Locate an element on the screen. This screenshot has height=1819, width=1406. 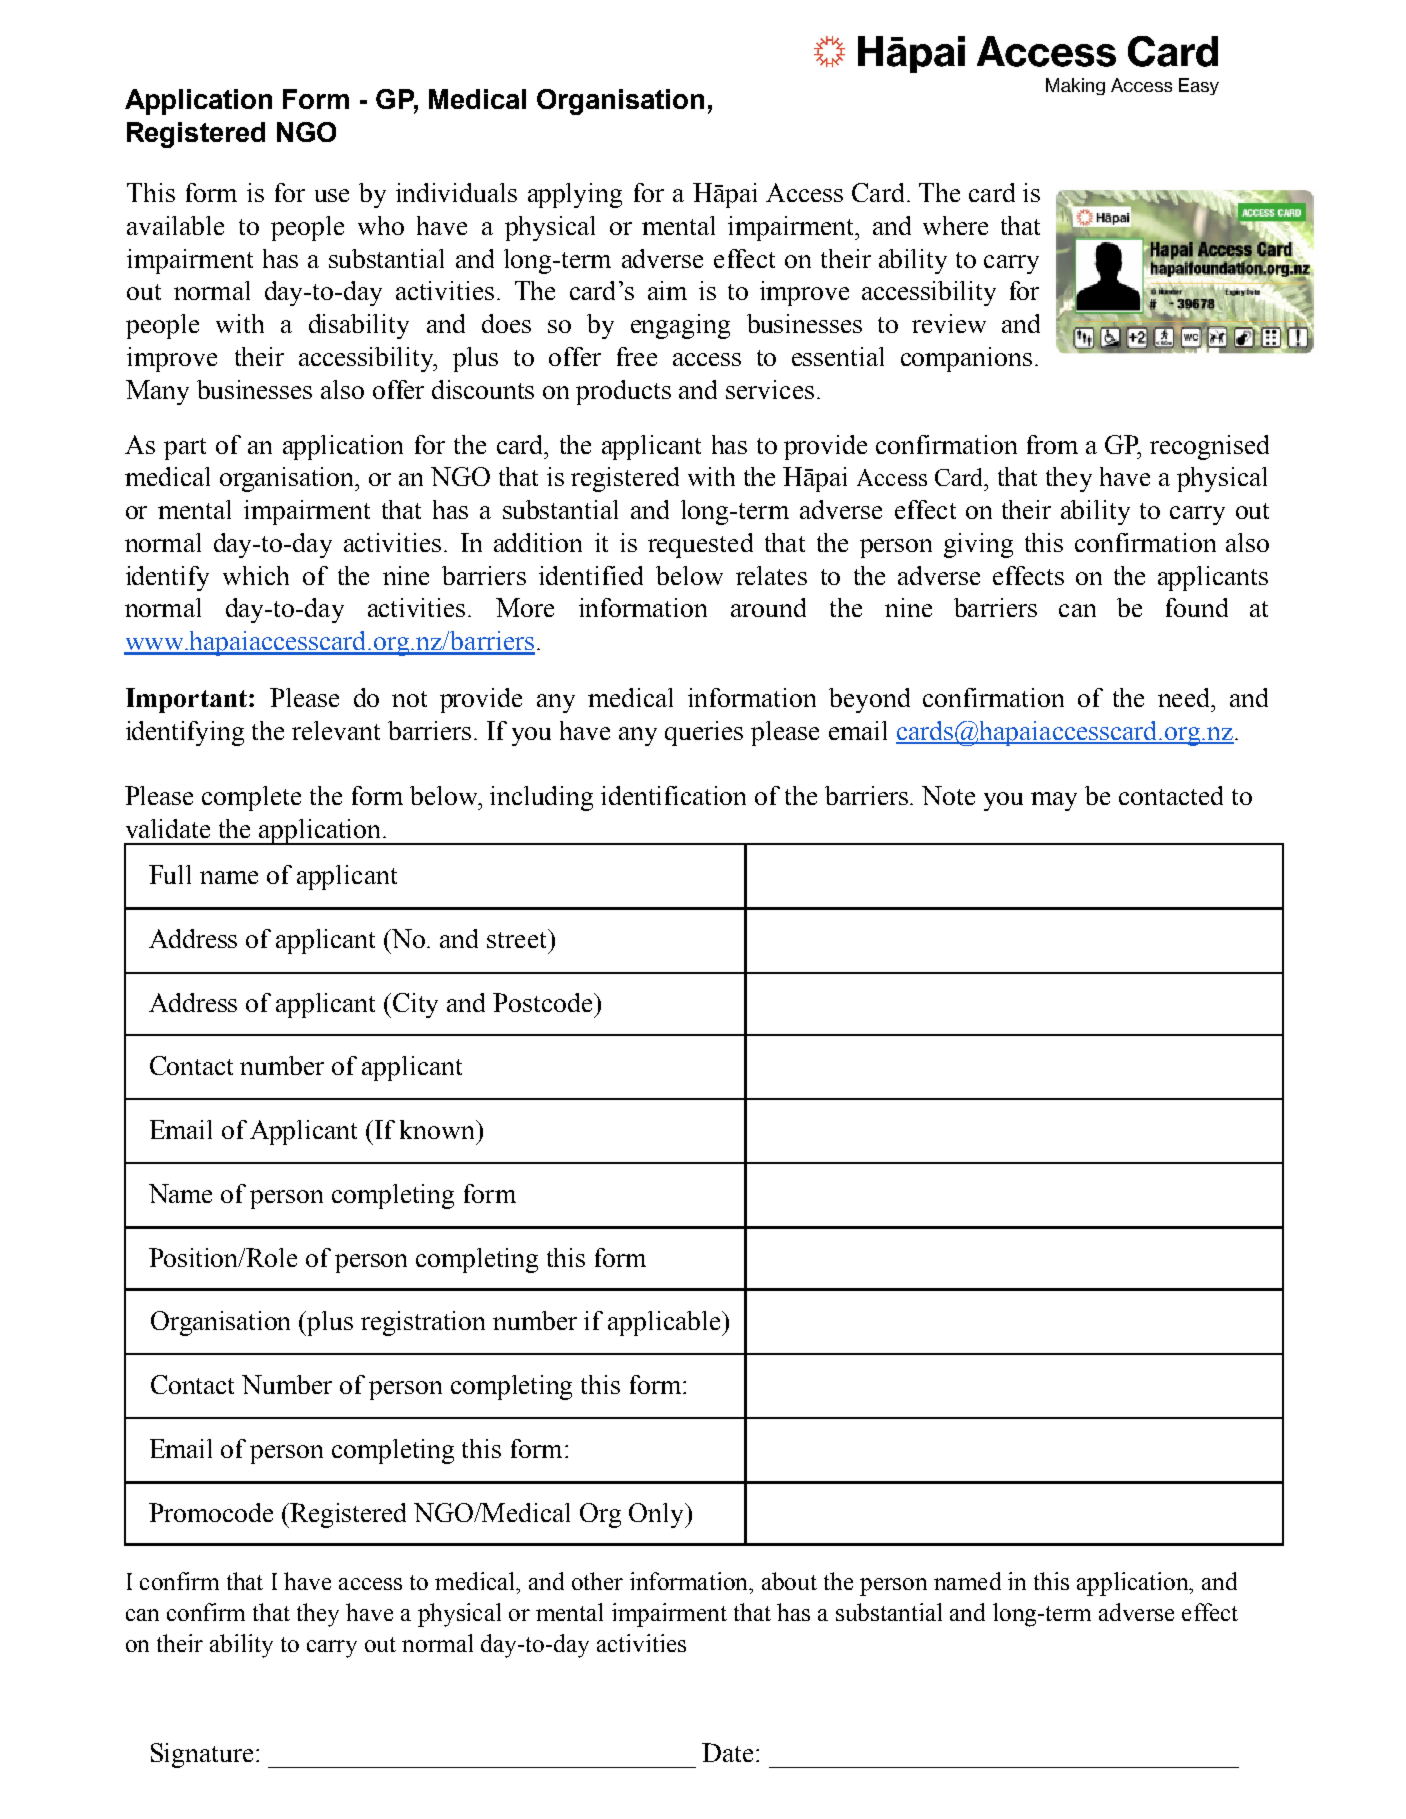
use is located at coordinates (332, 195).
